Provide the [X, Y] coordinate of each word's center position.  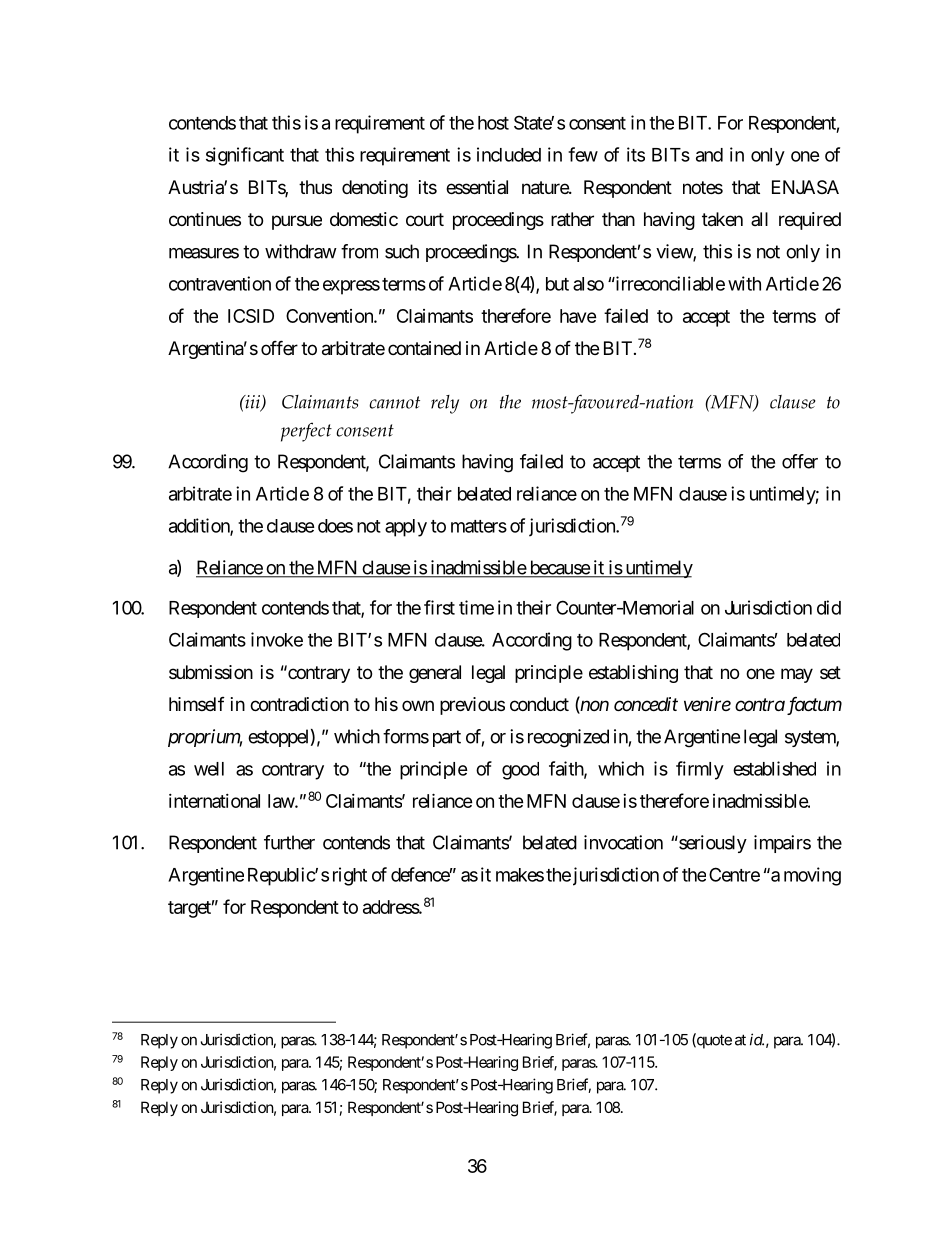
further [289, 842]
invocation [623, 842]
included [509, 154]
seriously [712, 844]
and [709, 155]
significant [245, 156]
